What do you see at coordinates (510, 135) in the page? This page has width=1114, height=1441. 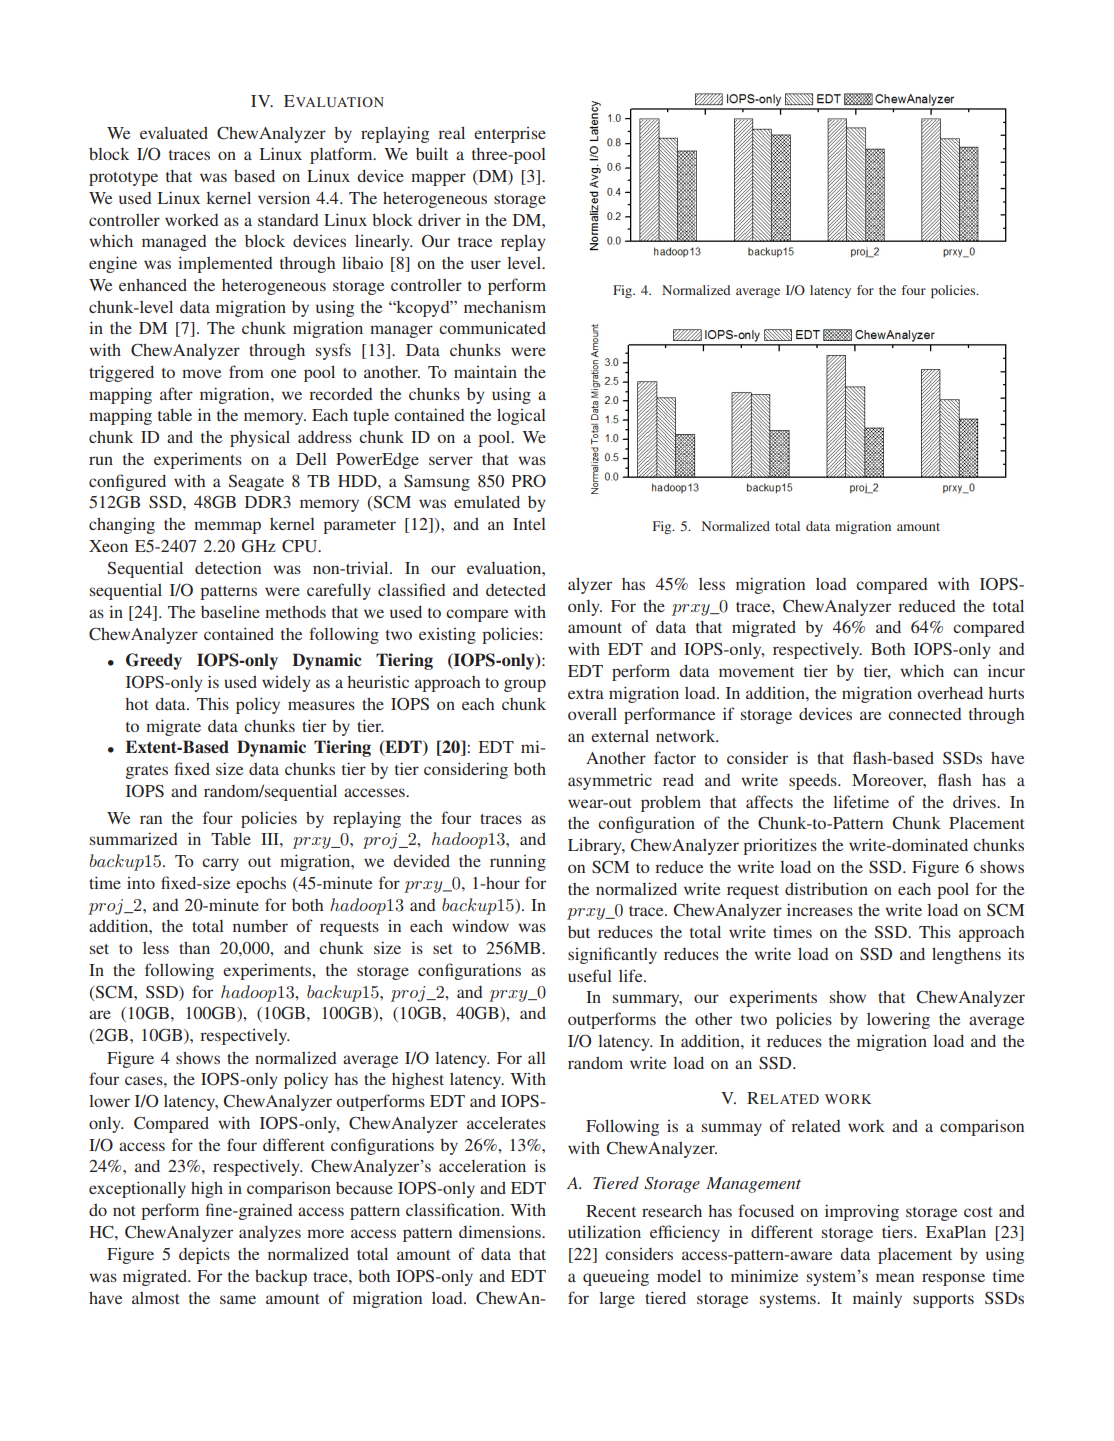 I see `enterprise` at bounding box center [510, 135].
